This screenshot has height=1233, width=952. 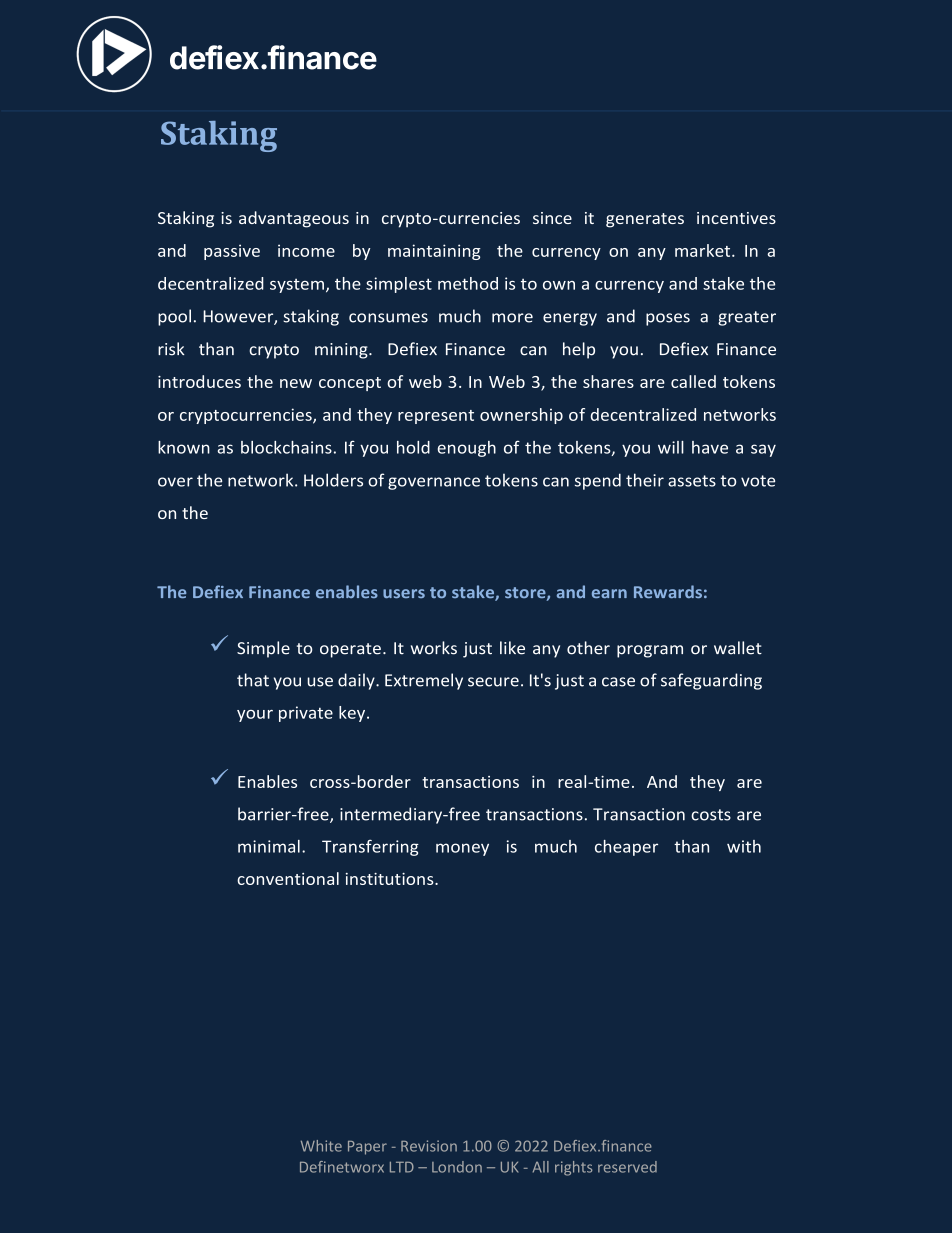 What do you see at coordinates (232, 252) in the screenshot?
I see `passive` at bounding box center [232, 252].
